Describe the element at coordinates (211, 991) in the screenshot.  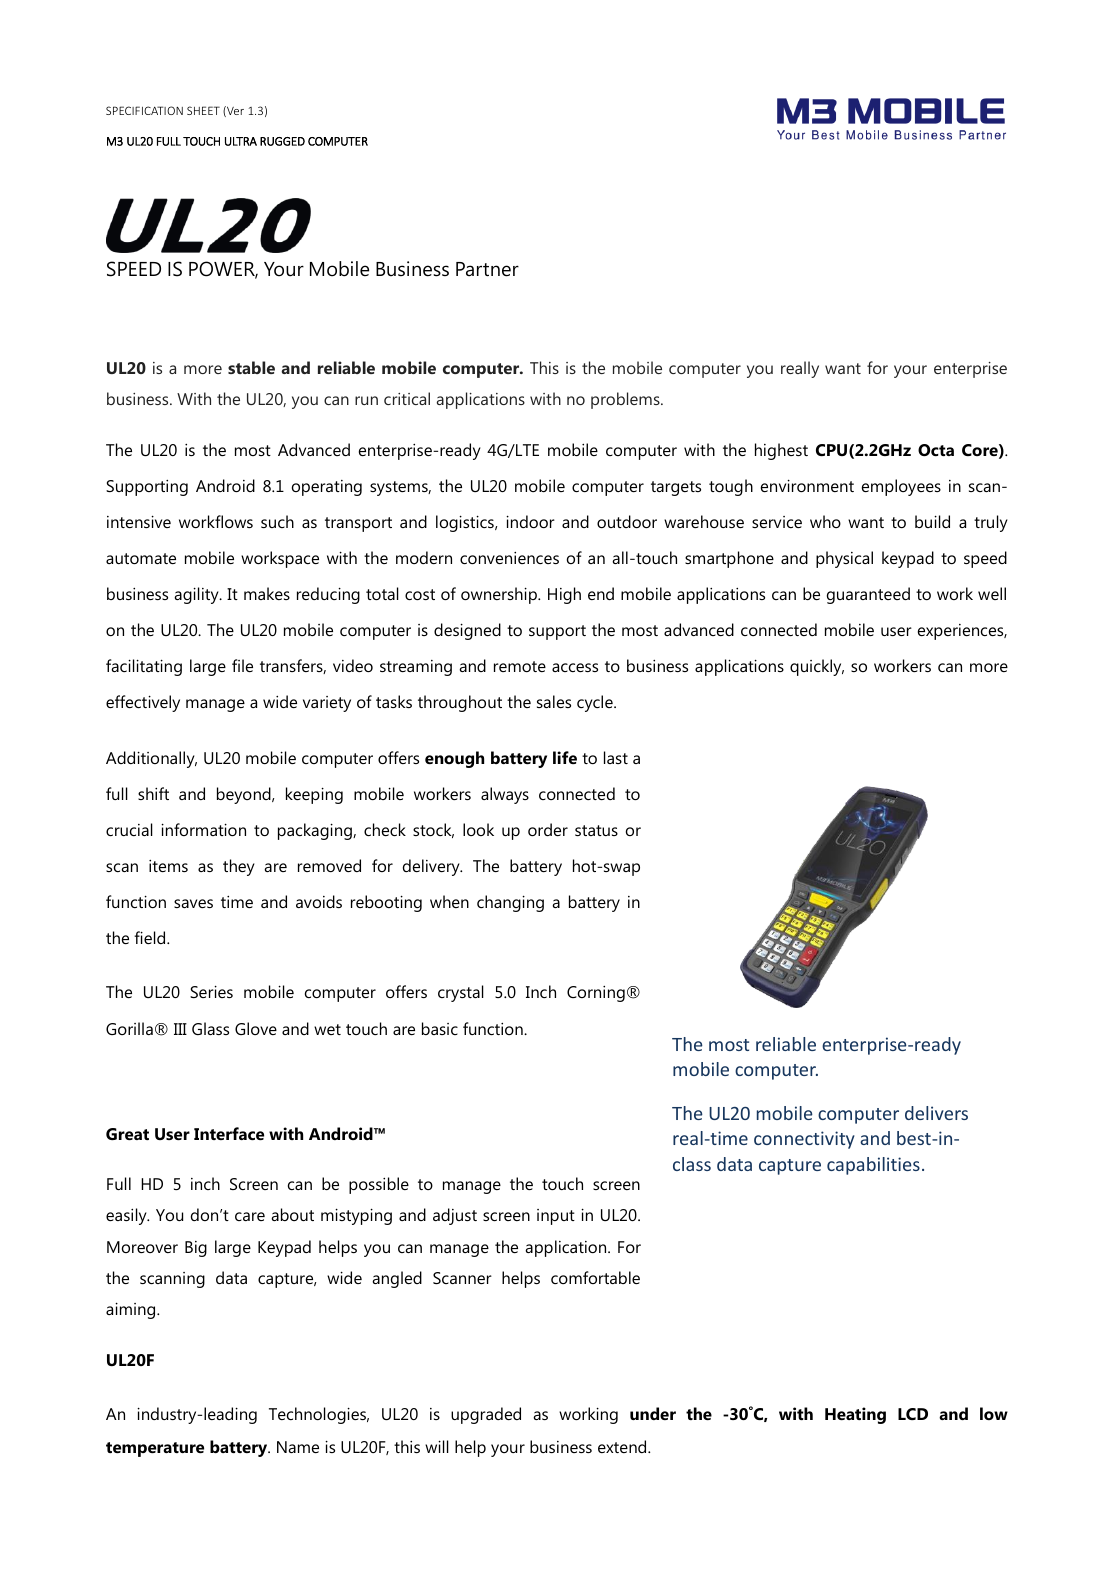
I see `Series` at that location.
